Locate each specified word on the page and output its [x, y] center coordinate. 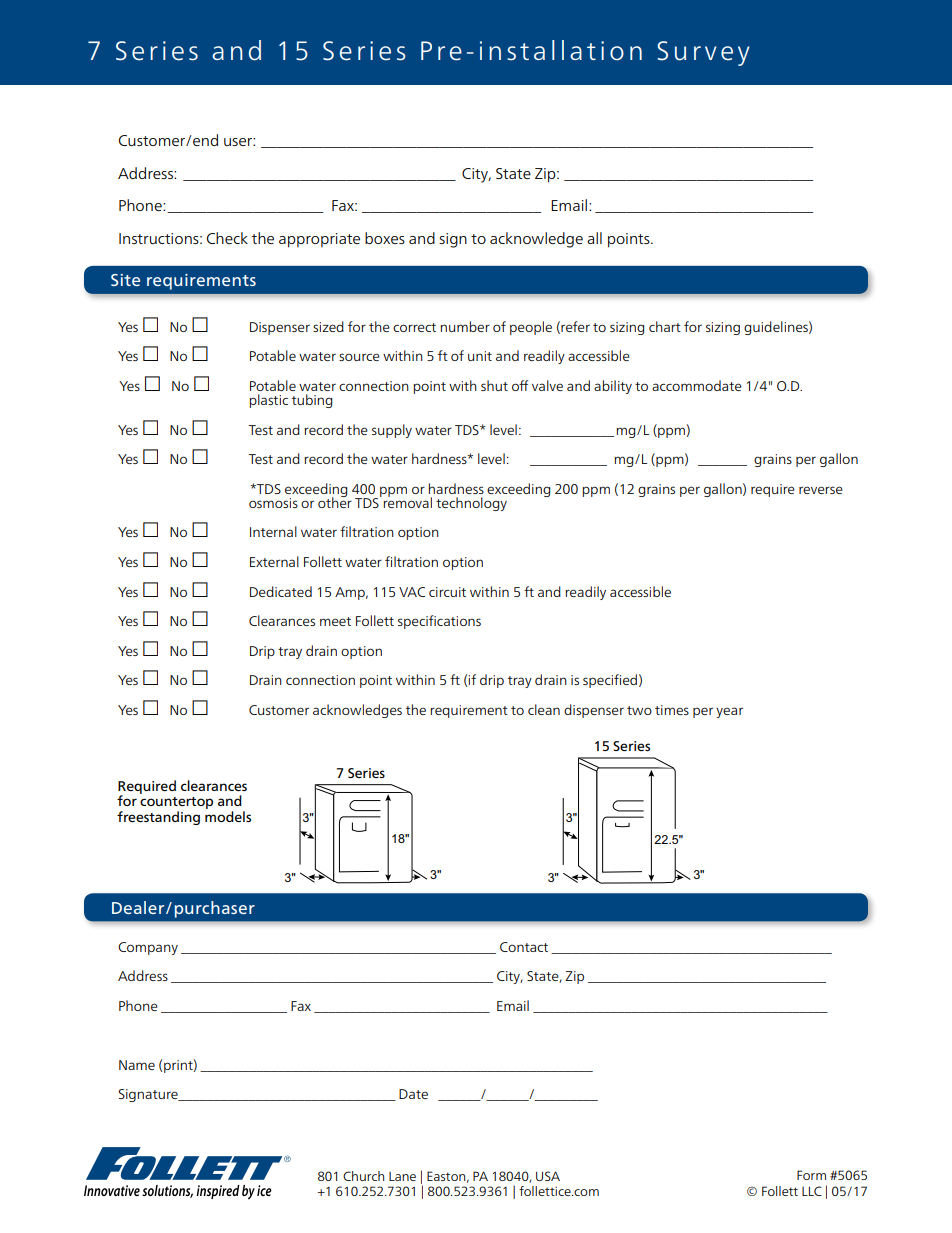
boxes [385, 238]
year [729, 712]
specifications [439, 622]
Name [137, 1065]
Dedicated [281, 591]
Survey [703, 53]
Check [227, 238]
